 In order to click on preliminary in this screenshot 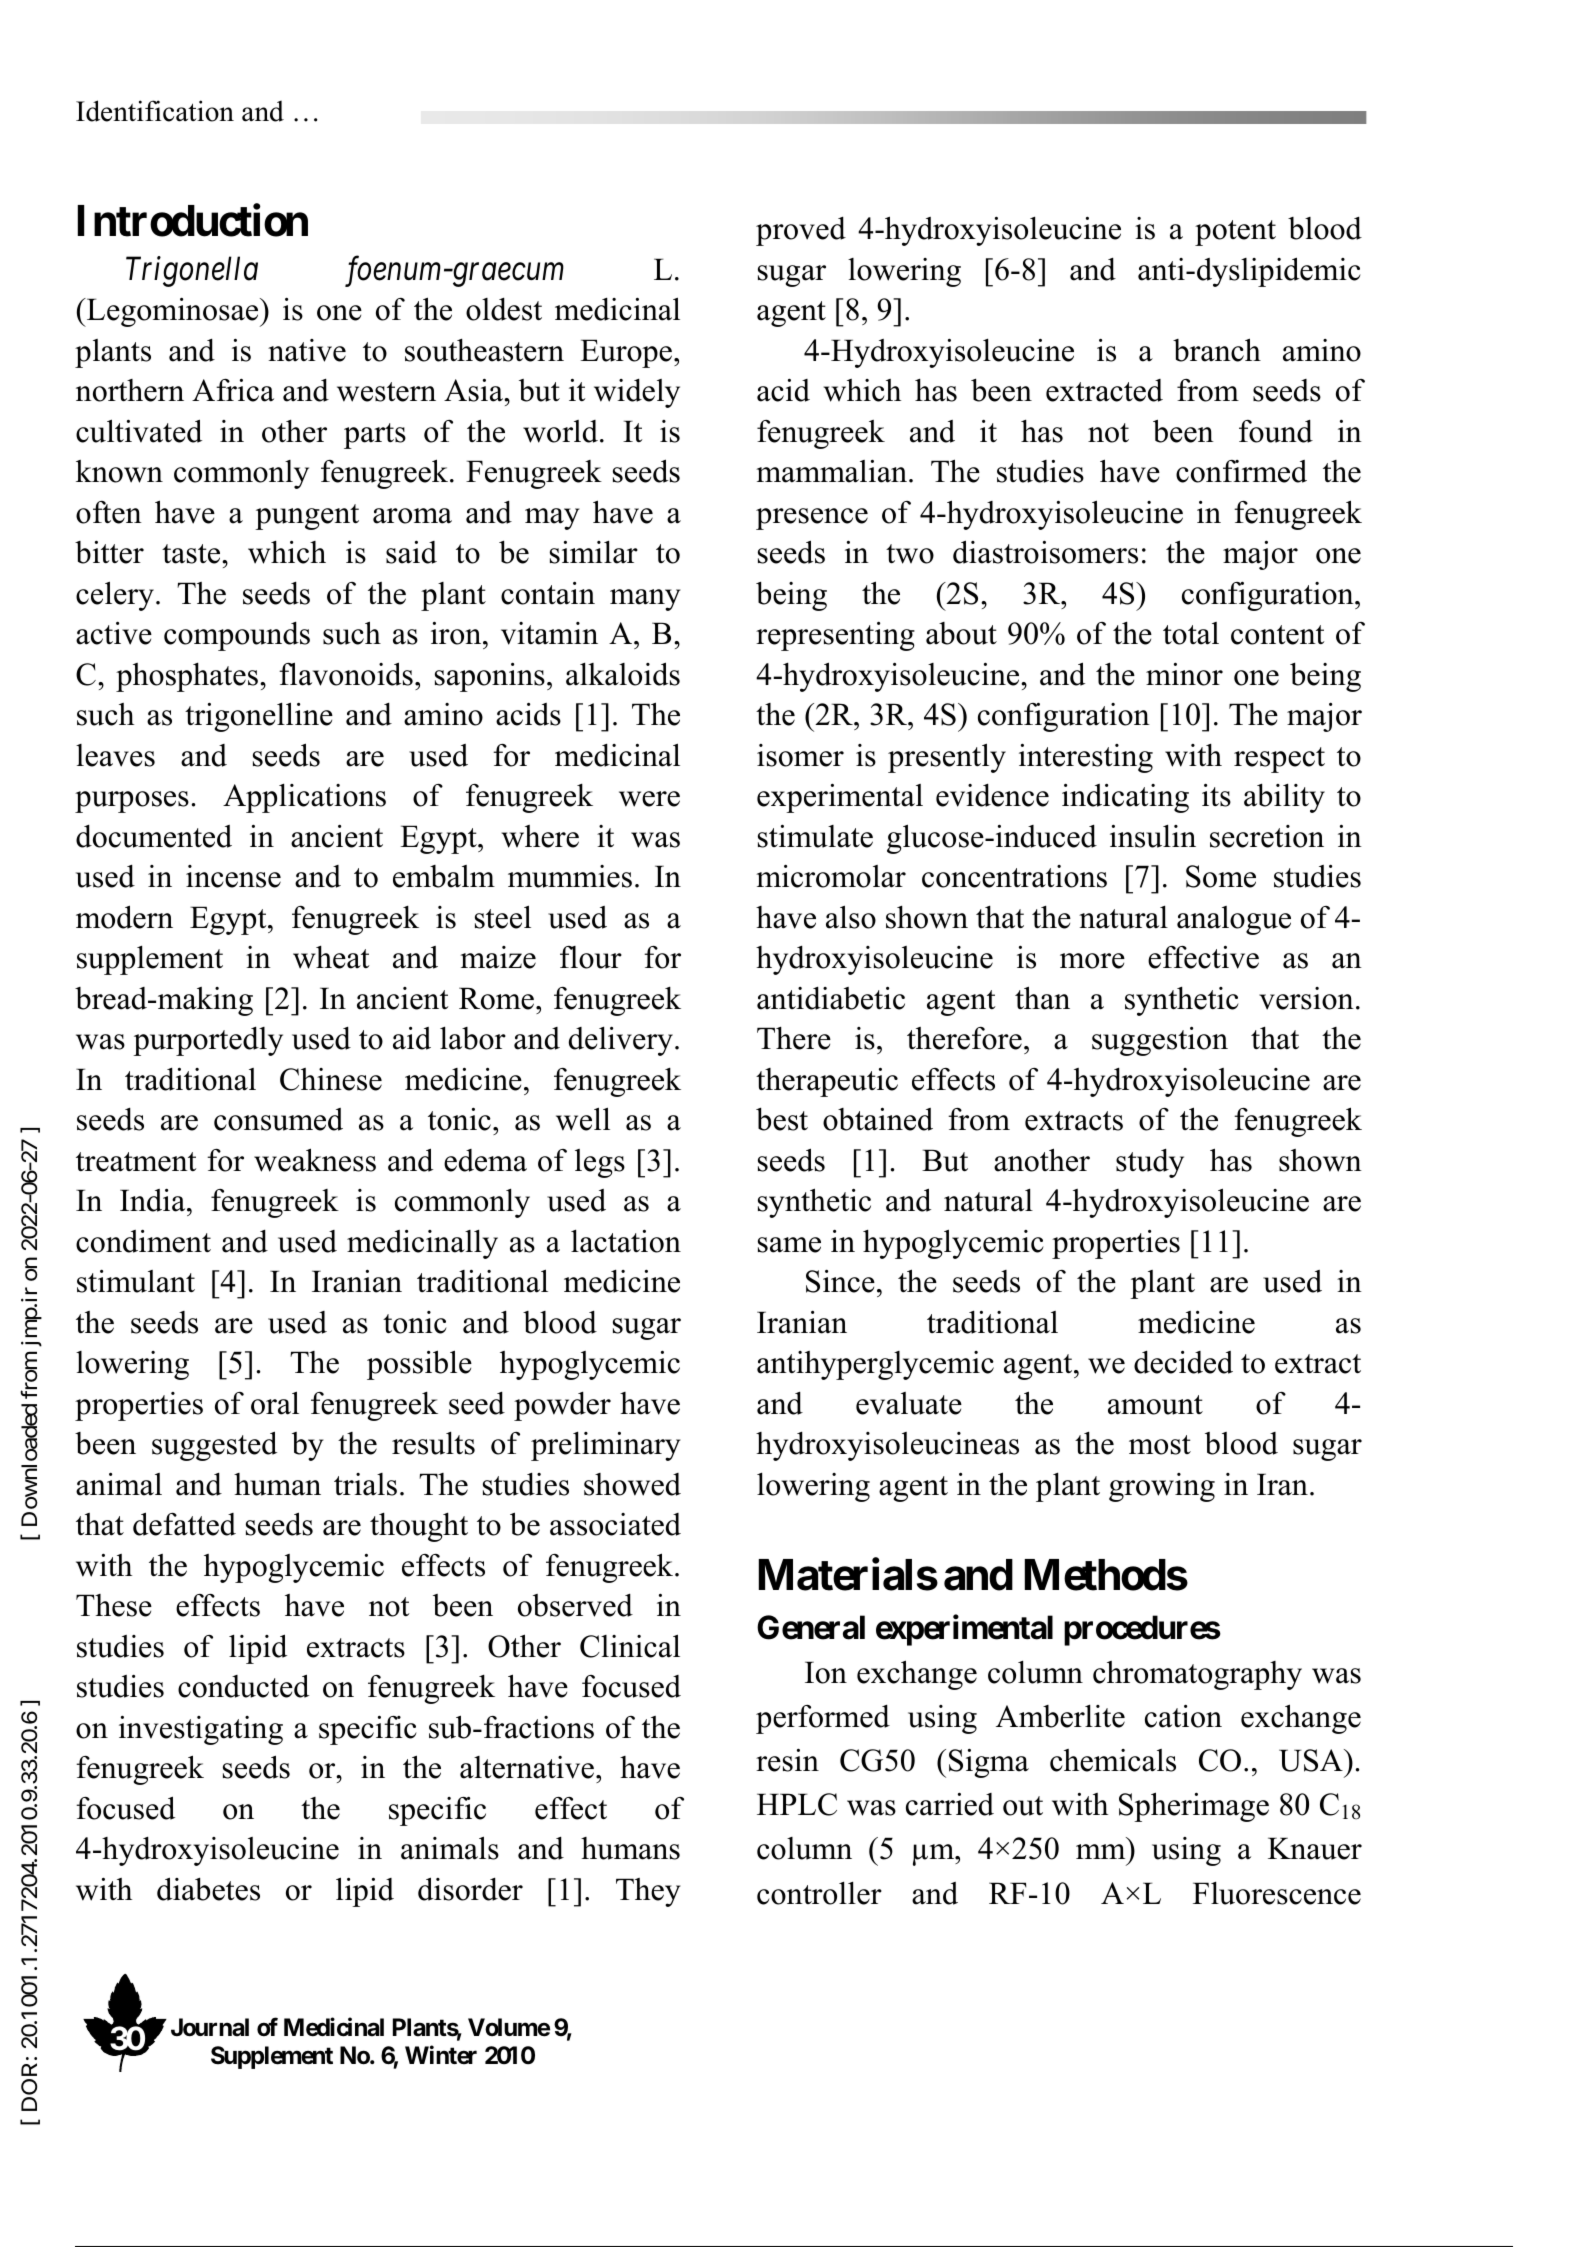, I will do `click(605, 1446)`.
